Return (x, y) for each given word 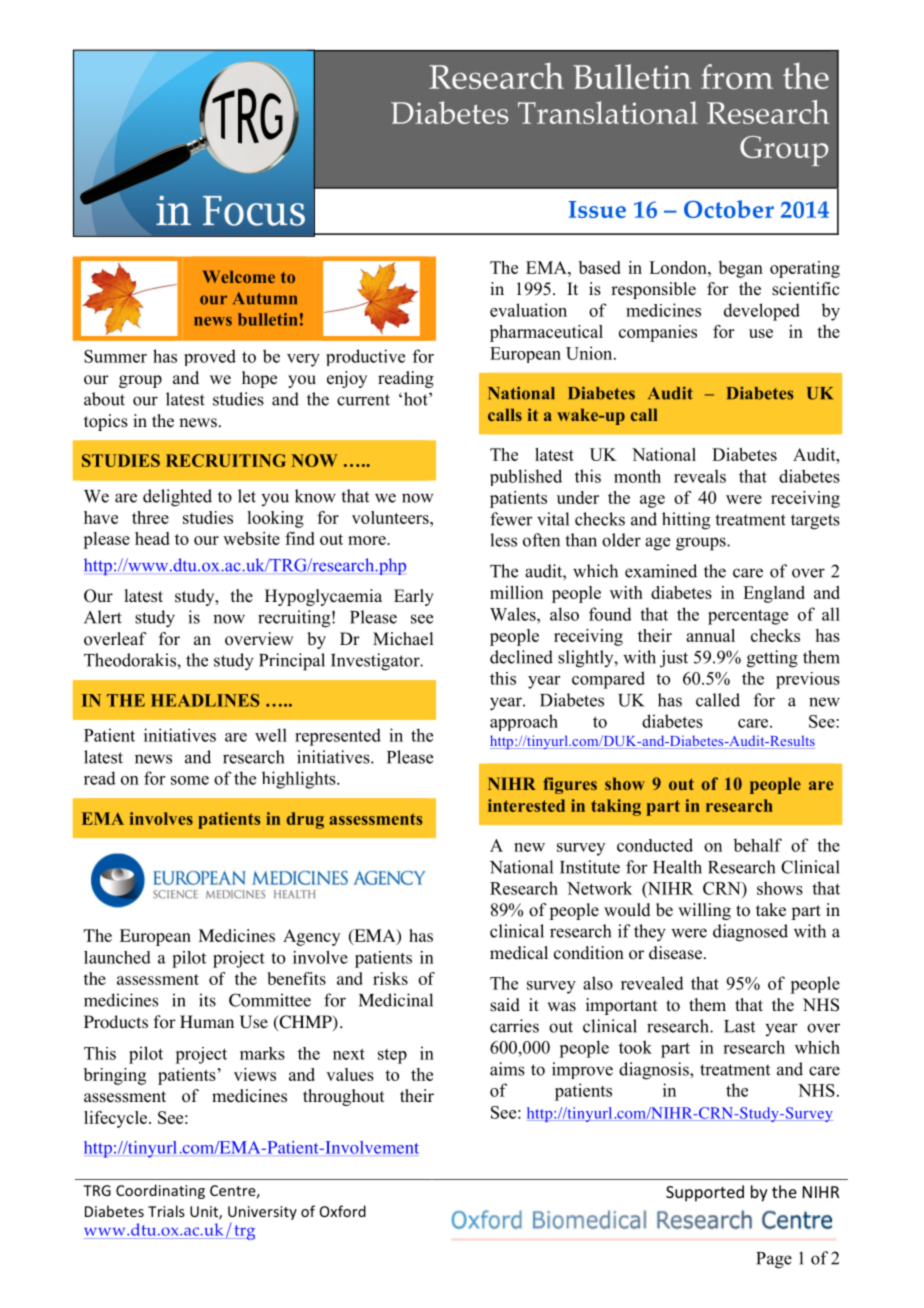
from (737, 76)
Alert (103, 617)
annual (710, 635)
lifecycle (117, 1119)
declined (521, 657)
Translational (608, 112)
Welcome (239, 276)
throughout (343, 1097)
